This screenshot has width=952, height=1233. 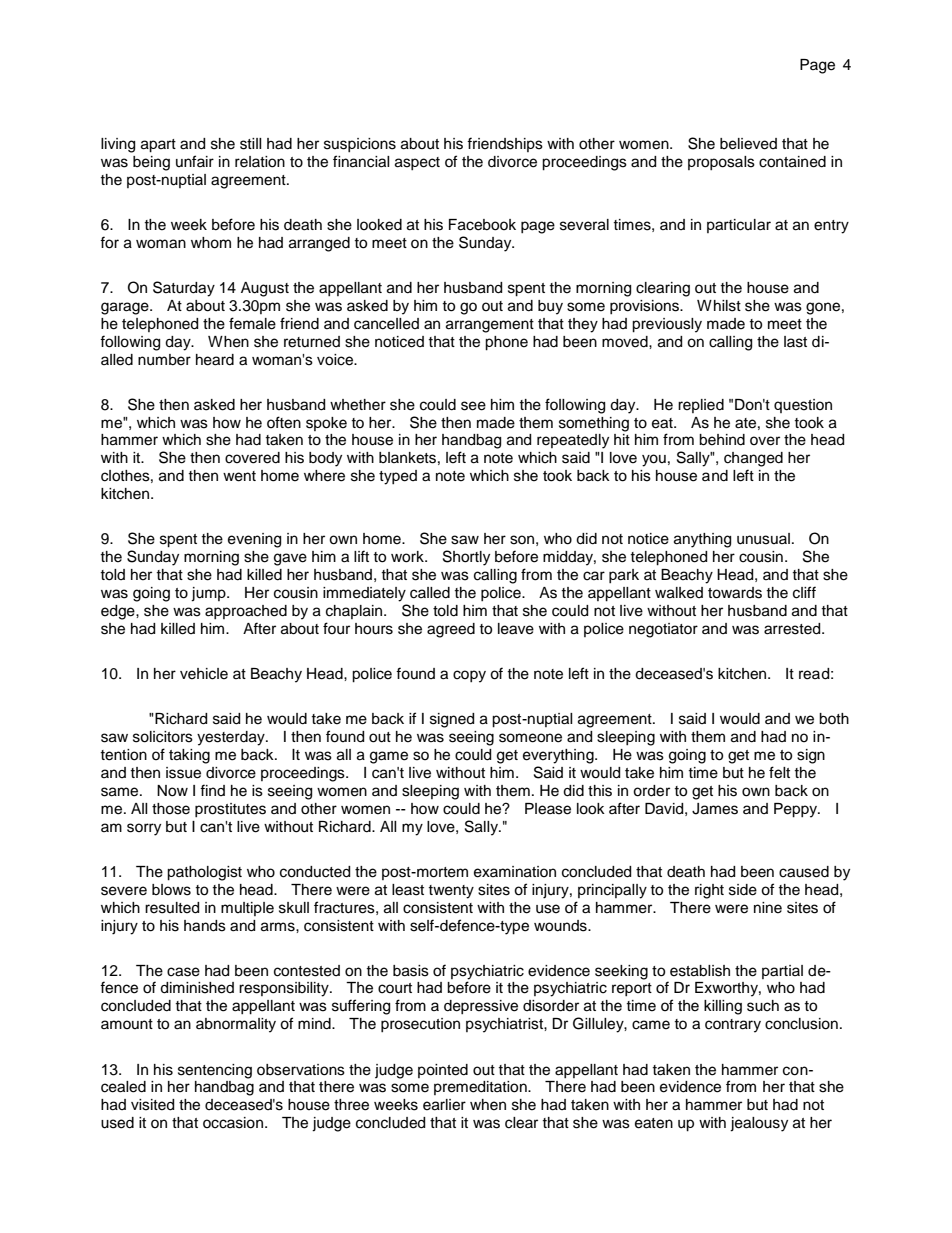 What do you see at coordinates (195, 161) in the screenshot?
I see `unfair` at bounding box center [195, 161].
